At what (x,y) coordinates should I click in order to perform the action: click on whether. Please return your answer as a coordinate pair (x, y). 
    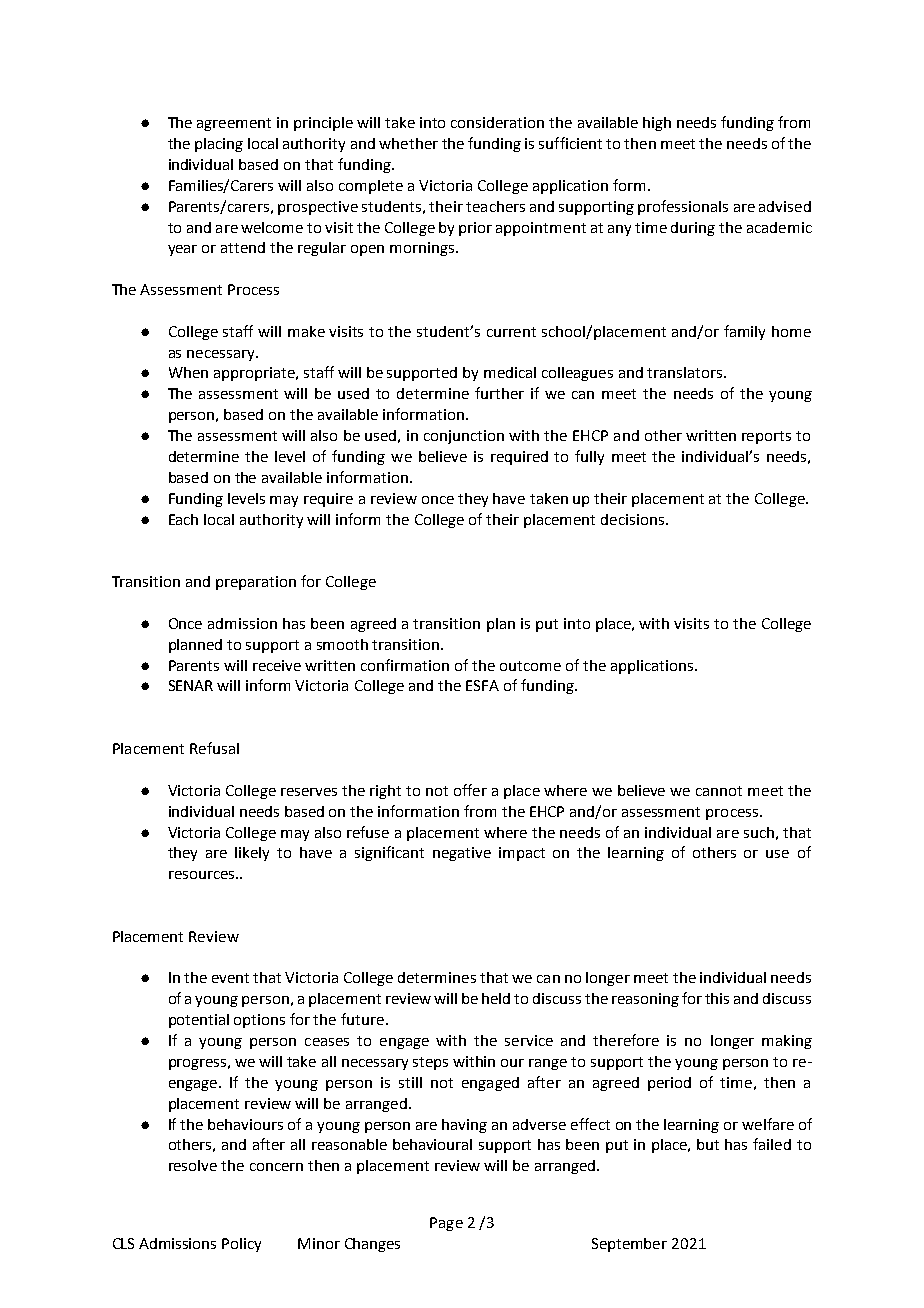
    Looking at the image, I should click on (408, 143).
